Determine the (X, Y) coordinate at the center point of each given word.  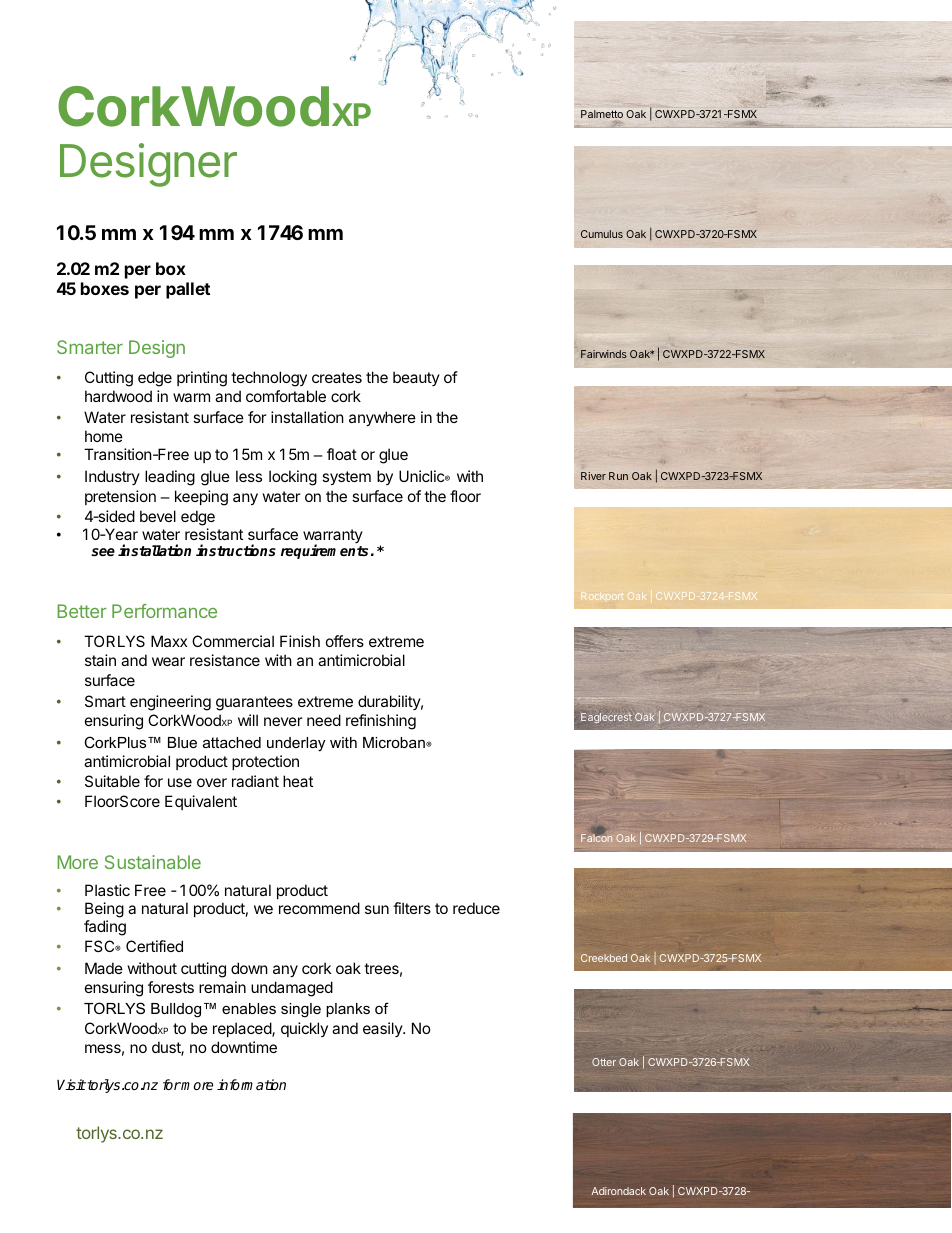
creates (337, 377)
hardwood (118, 396)
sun (377, 909)
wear (168, 661)
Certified (154, 946)
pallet (188, 290)
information (251, 1084)
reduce (476, 908)
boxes (105, 288)
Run (618, 476)
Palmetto (602, 114)
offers (345, 641)
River (593, 476)
